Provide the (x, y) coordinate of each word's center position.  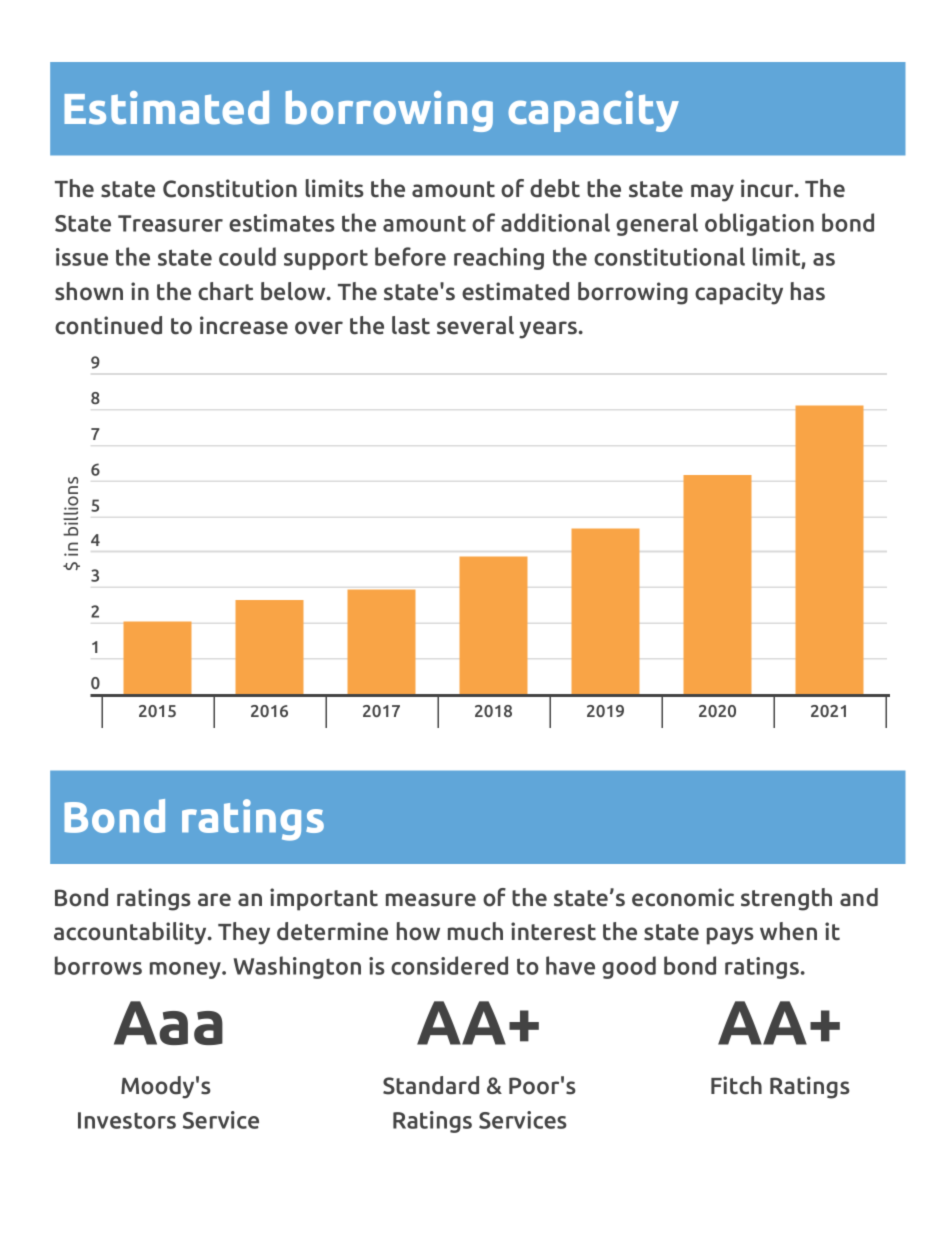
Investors (127, 1120)
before (410, 256)
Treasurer (170, 223)
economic (683, 897)
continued (108, 325)
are (214, 900)
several (475, 325)
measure (431, 900)
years (549, 330)
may (712, 193)
